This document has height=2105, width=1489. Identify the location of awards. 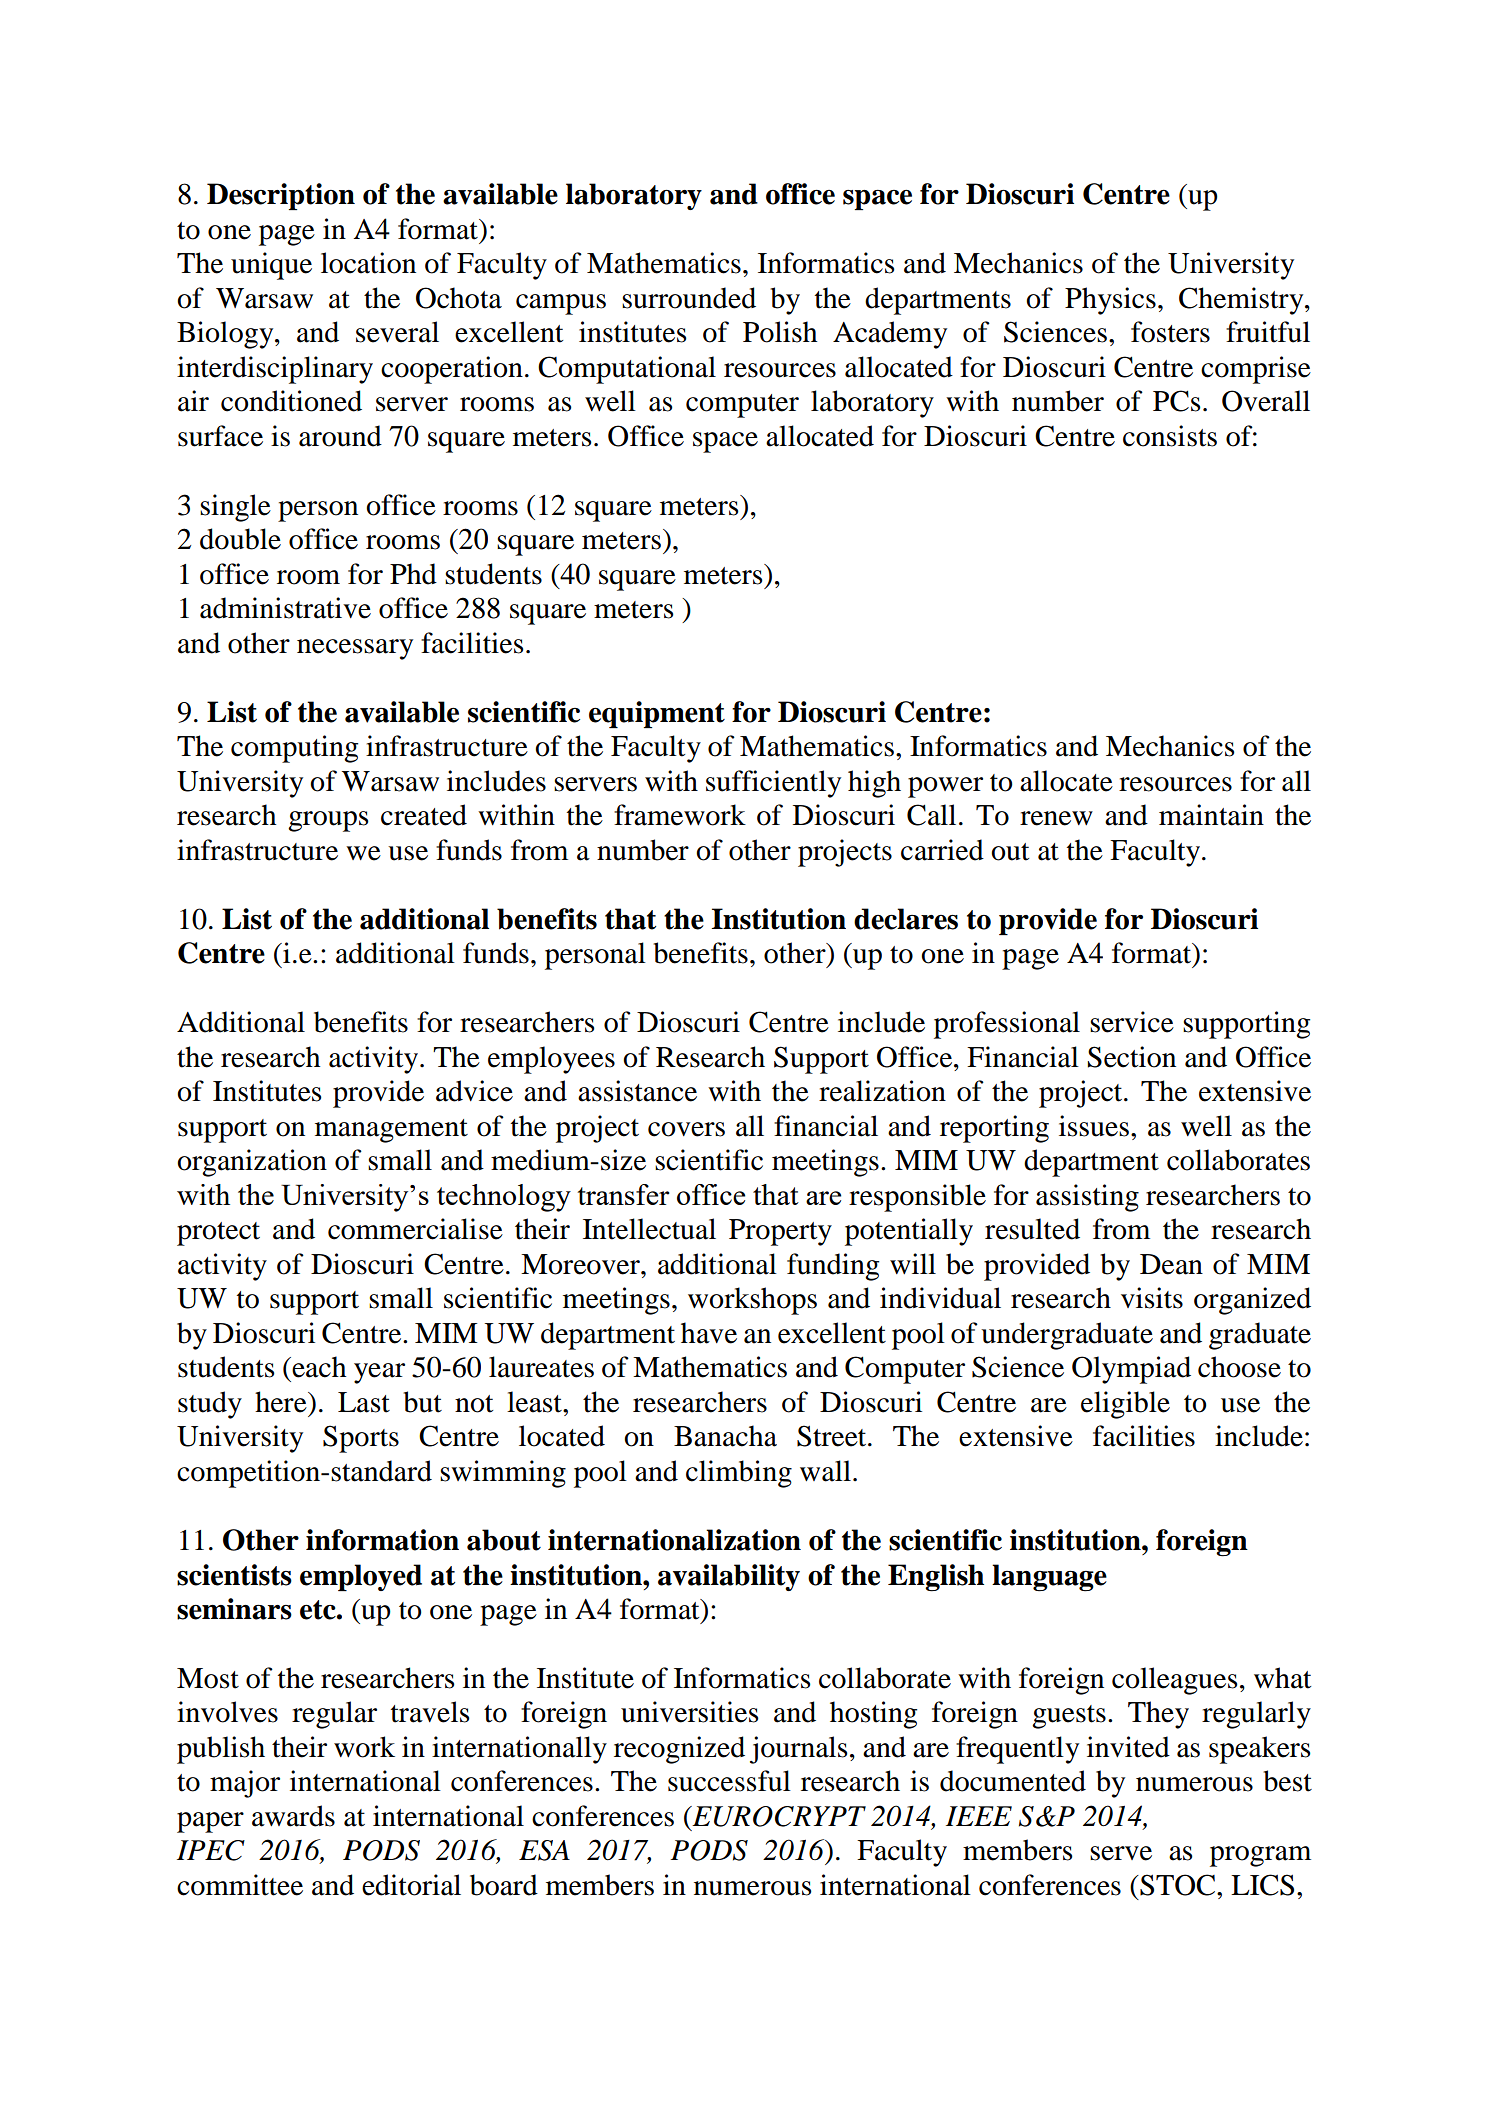
(293, 1816).
